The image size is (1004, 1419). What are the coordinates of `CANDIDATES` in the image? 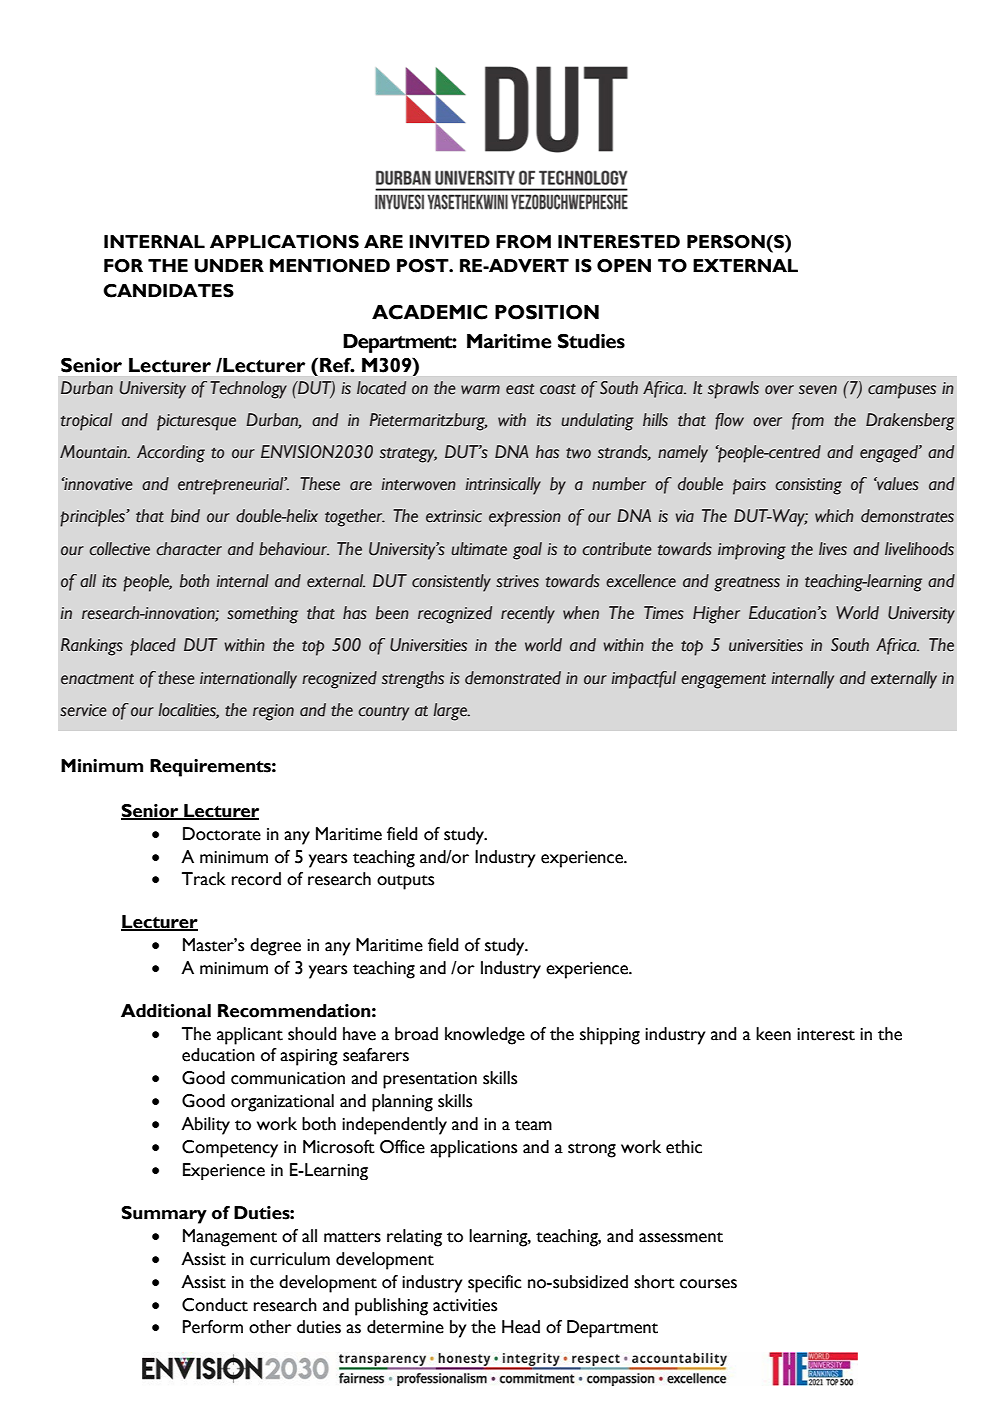 It's located at (168, 291).
